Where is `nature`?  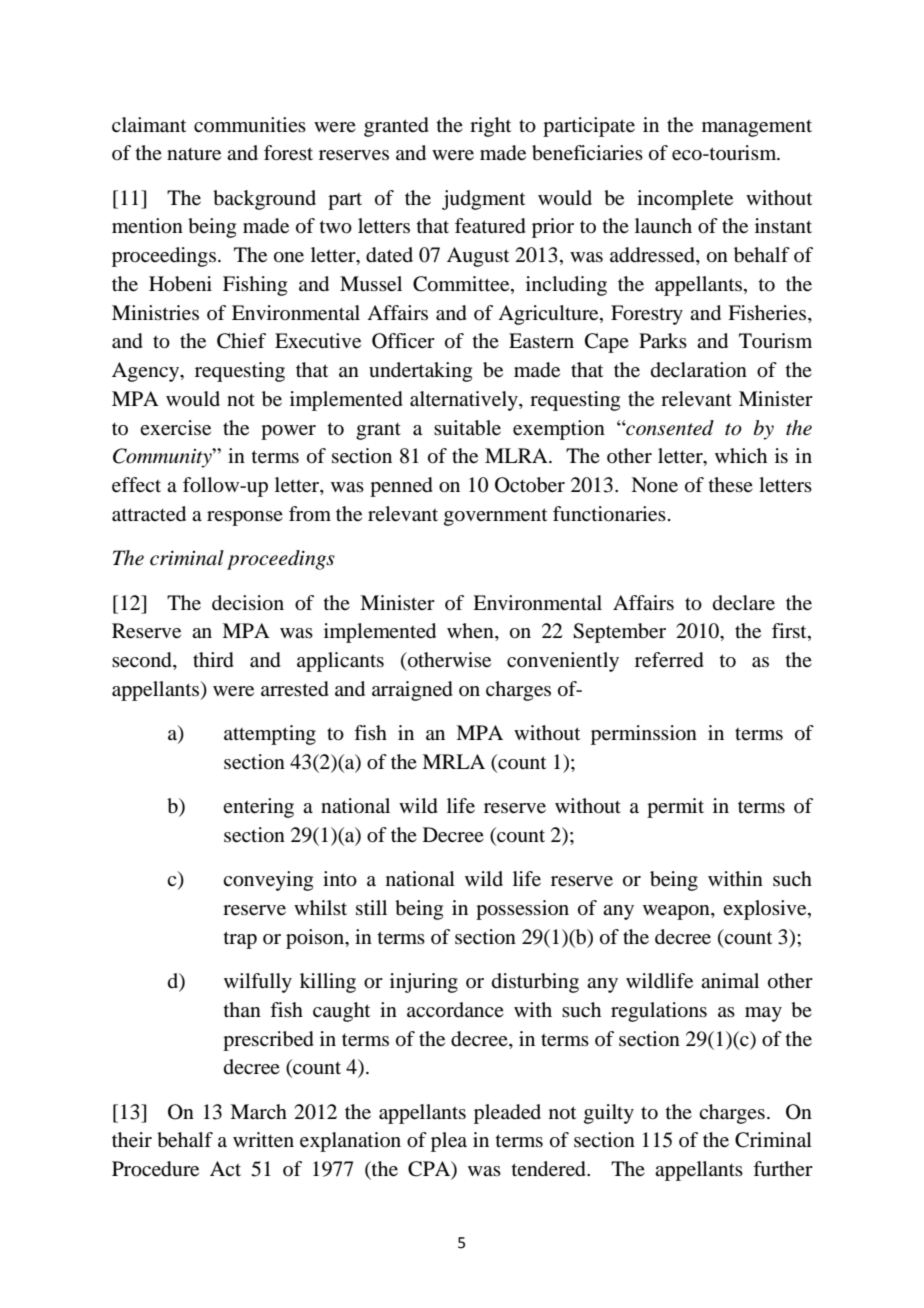
nature is located at coordinates (194, 154).
